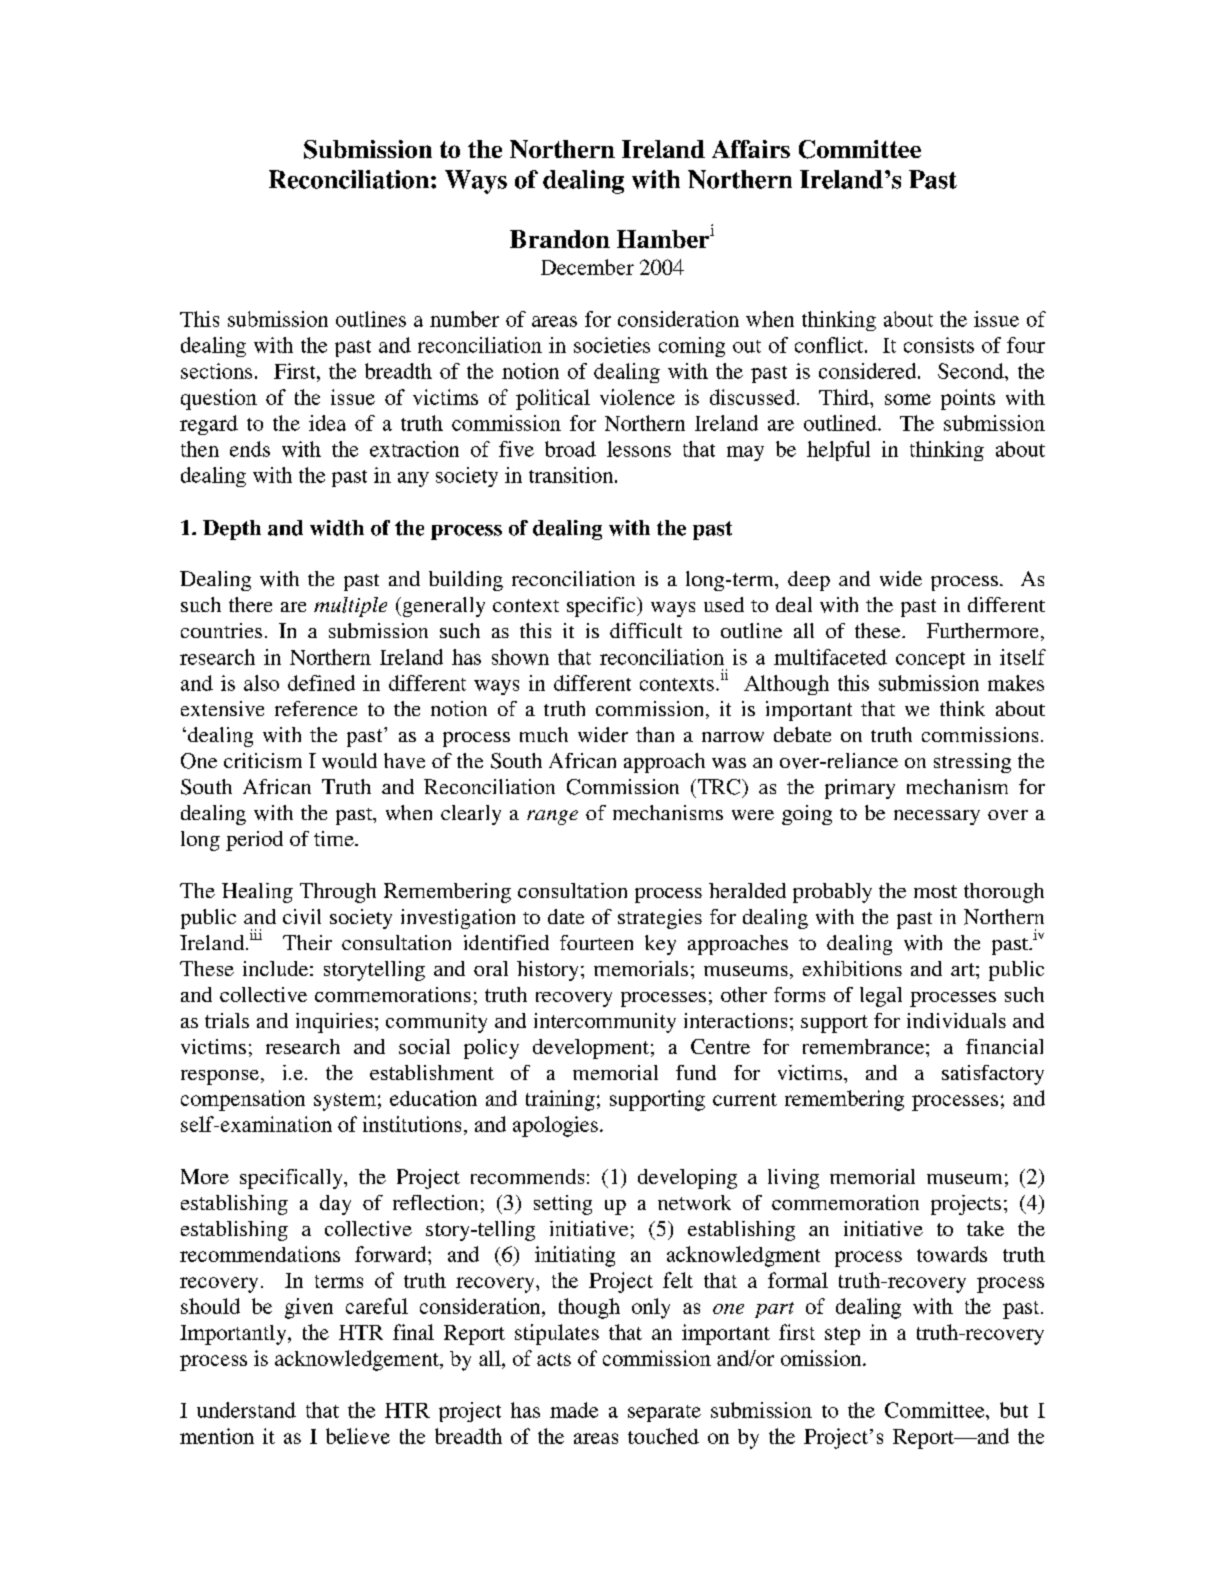 The height and width of the page is (1586, 1226). I want to click on but, so click(1014, 1410).
